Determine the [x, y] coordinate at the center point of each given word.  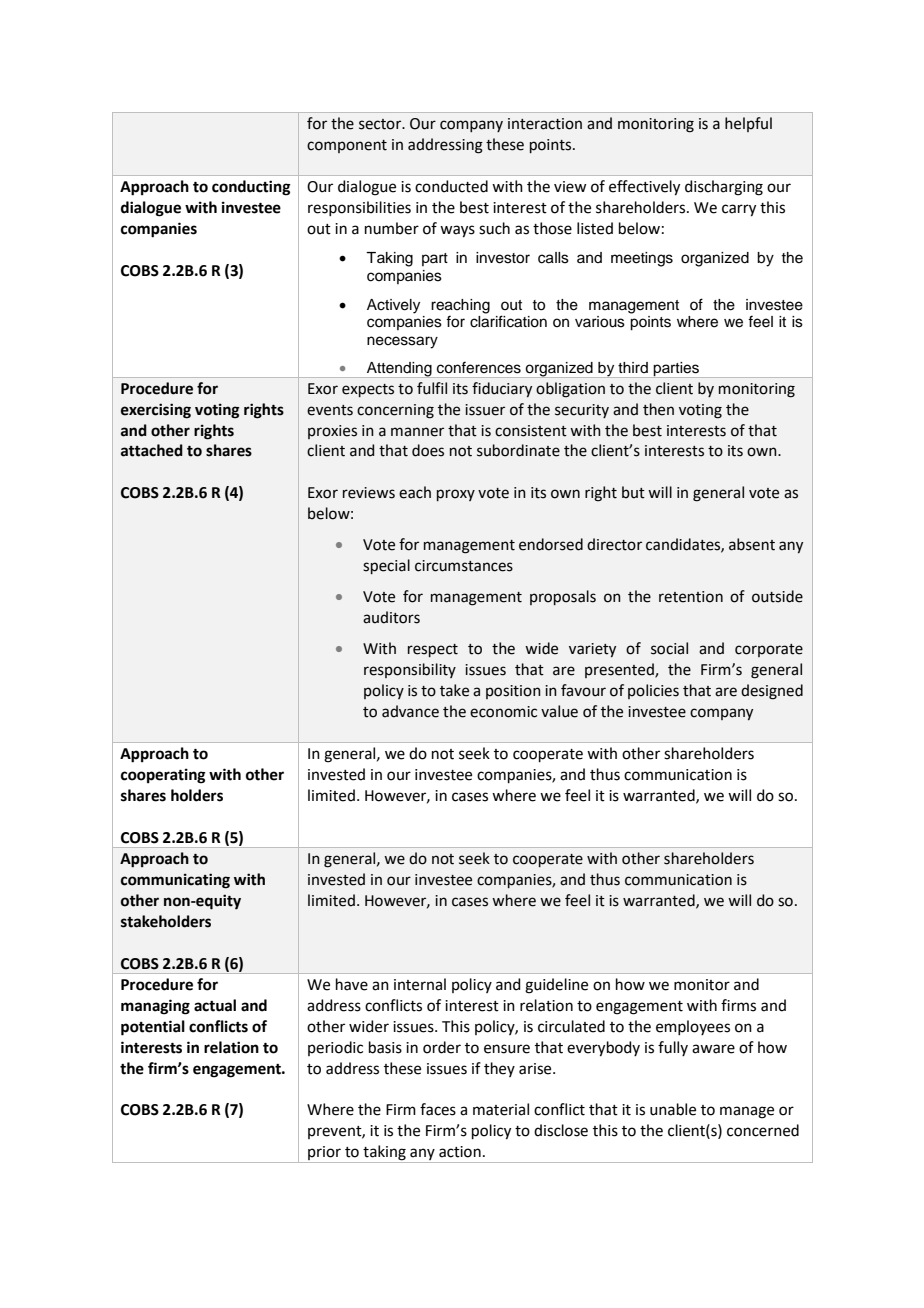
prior [324, 1154]
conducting [251, 188]
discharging [724, 188]
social [669, 648]
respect [433, 650]
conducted [451, 186]
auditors [391, 617]
